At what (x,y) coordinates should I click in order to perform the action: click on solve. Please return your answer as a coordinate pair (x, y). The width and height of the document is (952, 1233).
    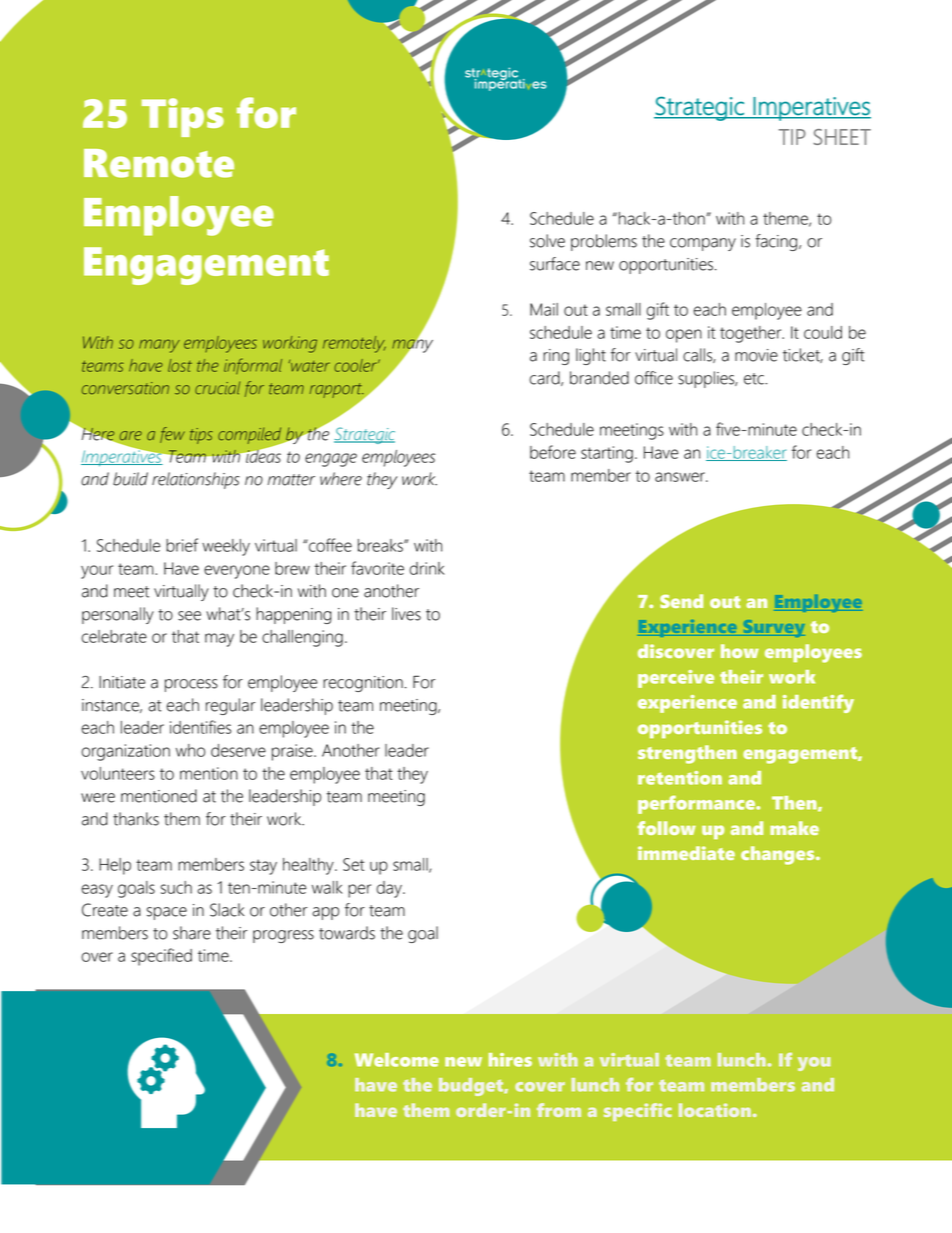
    Looking at the image, I should click on (547, 241).
